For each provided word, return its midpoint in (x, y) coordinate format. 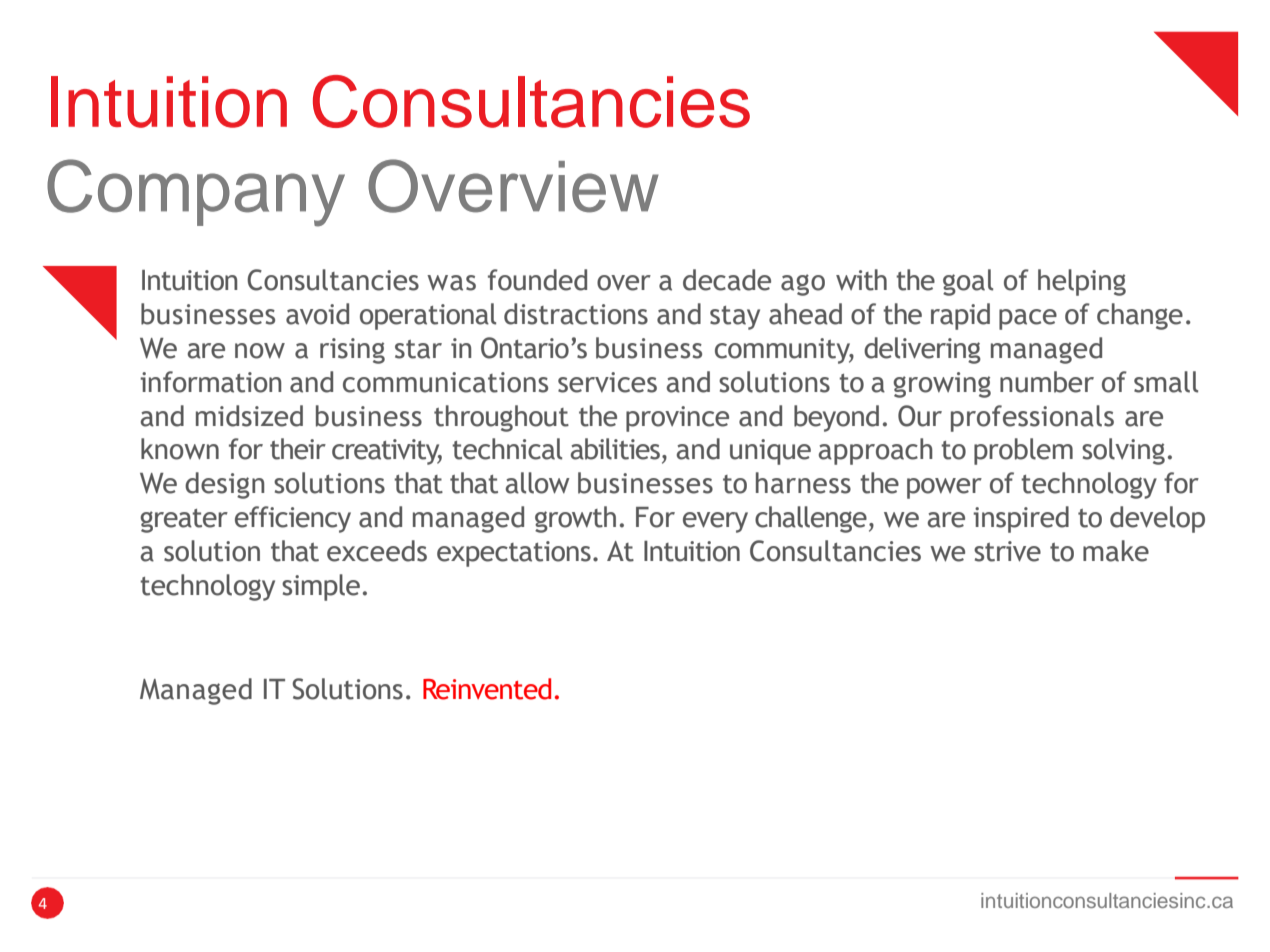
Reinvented (487, 689)
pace (1028, 319)
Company (196, 193)
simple (321, 587)
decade (727, 280)
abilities (615, 449)
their (298, 449)
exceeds (377, 551)
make (1116, 551)
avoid (317, 314)
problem (1023, 451)
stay (735, 318)
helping (1082, 282)
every (715, 522)
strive (1007, 551)
